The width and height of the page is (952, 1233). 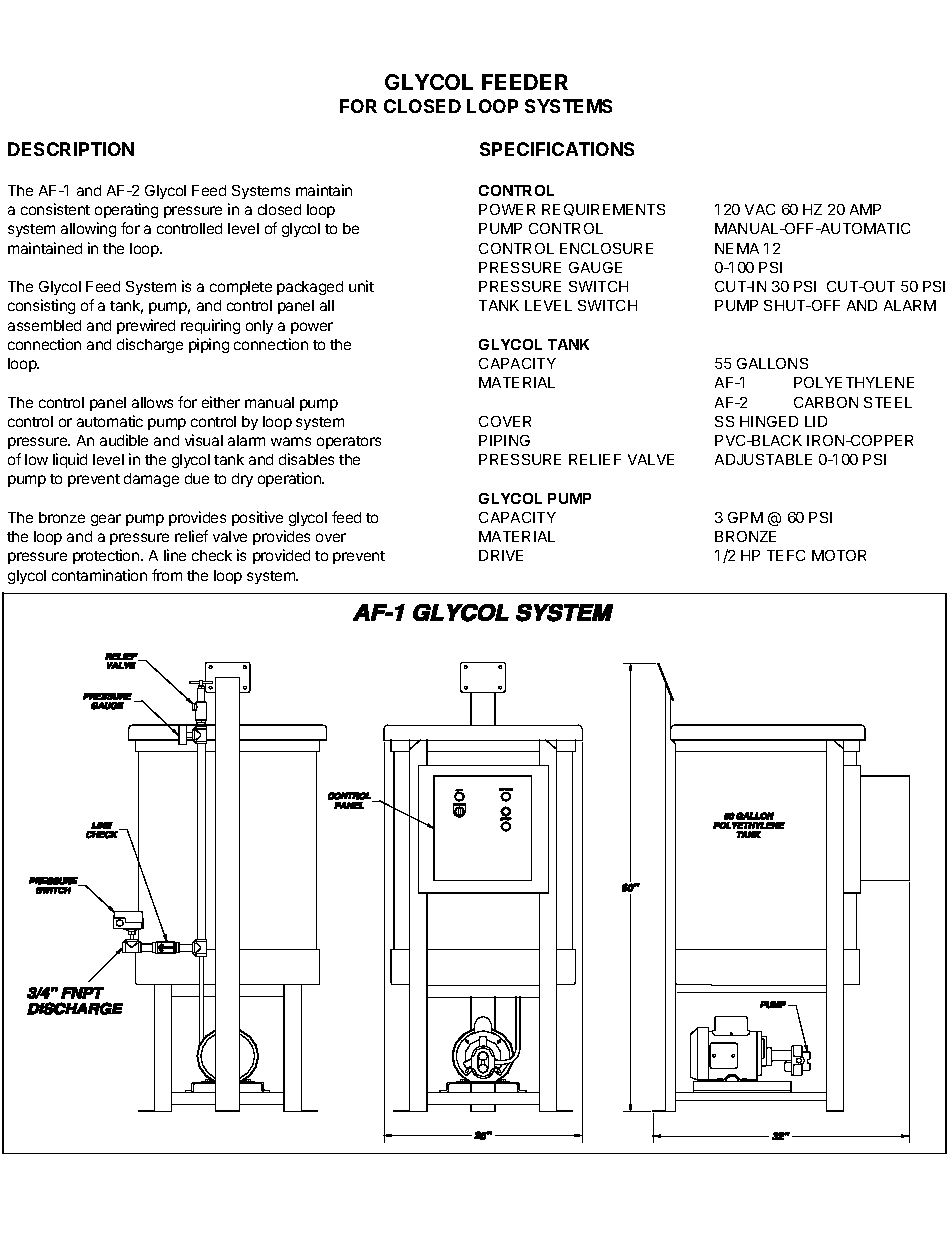 I want to click on DESCRIPTION, so click(x=71, y=149).
